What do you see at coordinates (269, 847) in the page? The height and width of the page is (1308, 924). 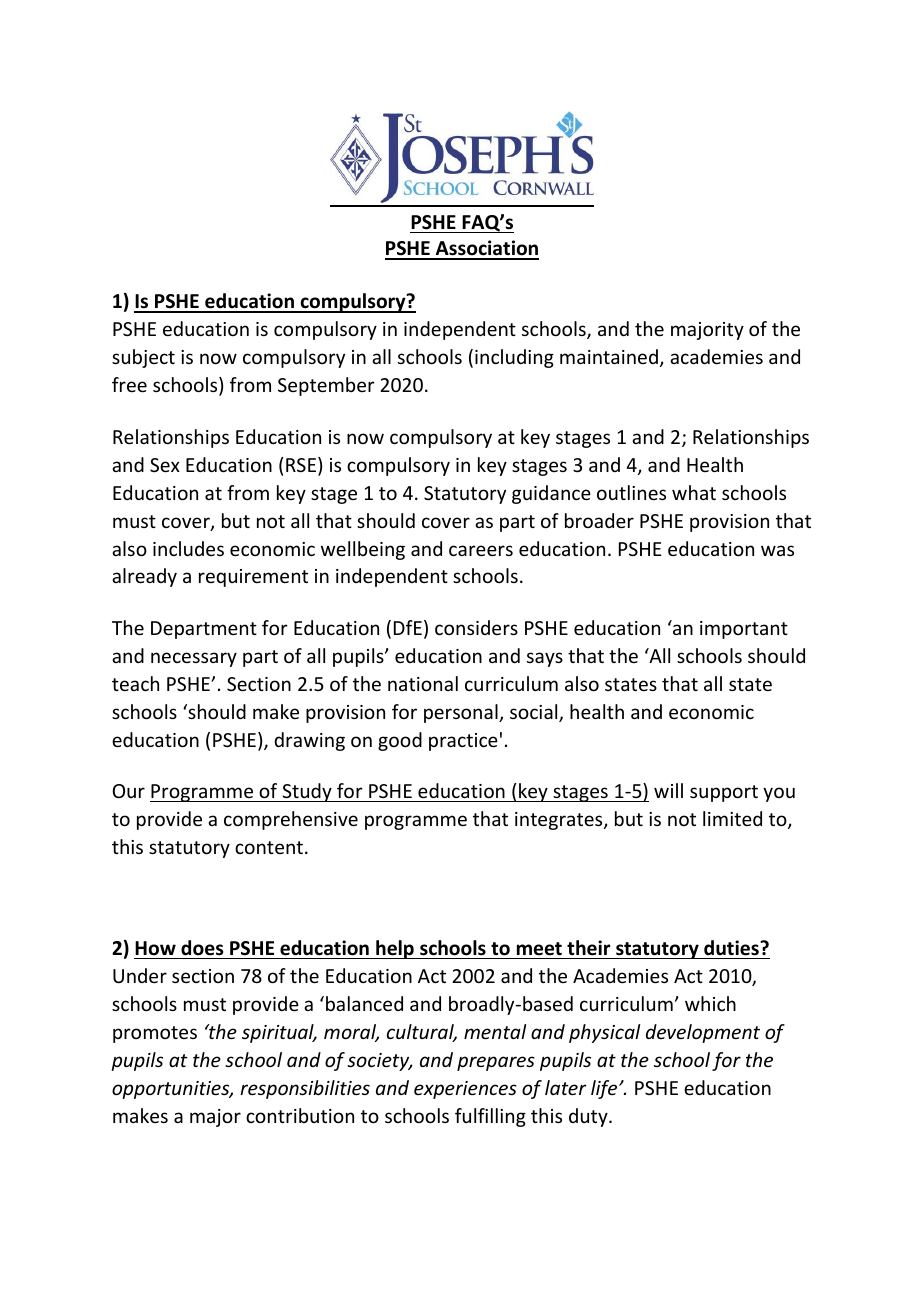 I see `content` at bounding box center [269, 847].
